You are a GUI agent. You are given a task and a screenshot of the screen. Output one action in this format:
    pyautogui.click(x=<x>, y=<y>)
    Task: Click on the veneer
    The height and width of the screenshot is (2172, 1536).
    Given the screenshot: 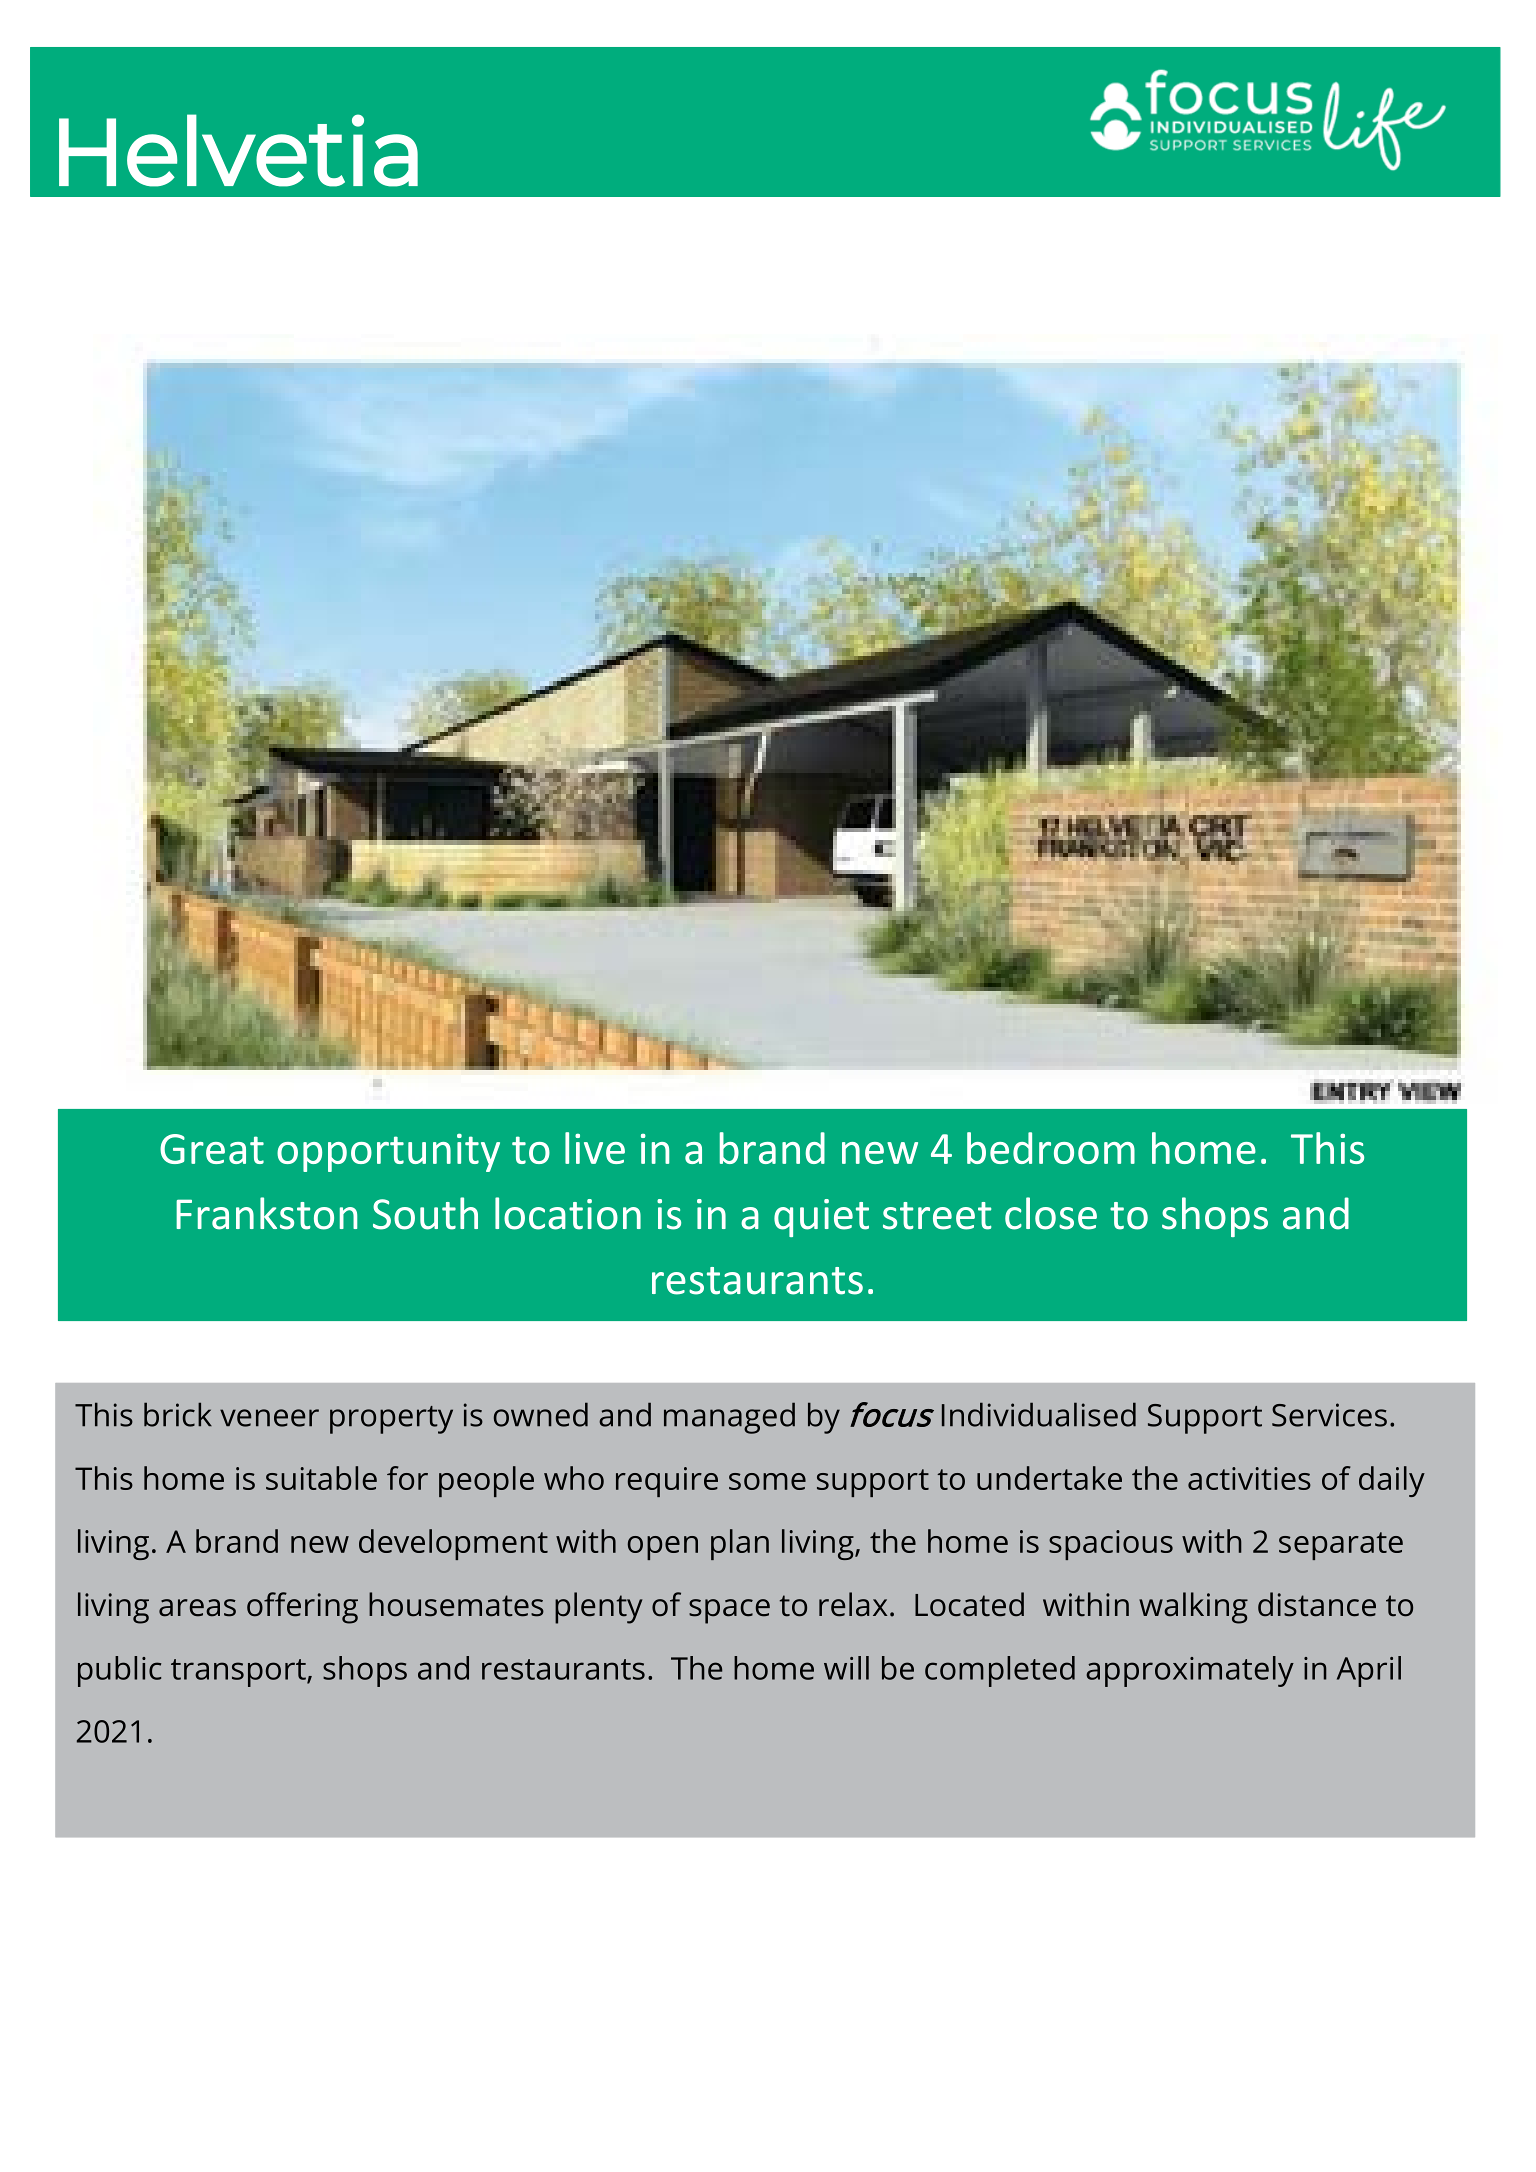 What is the action you would take?
    pyautogui.click(x=269, y=1418)
